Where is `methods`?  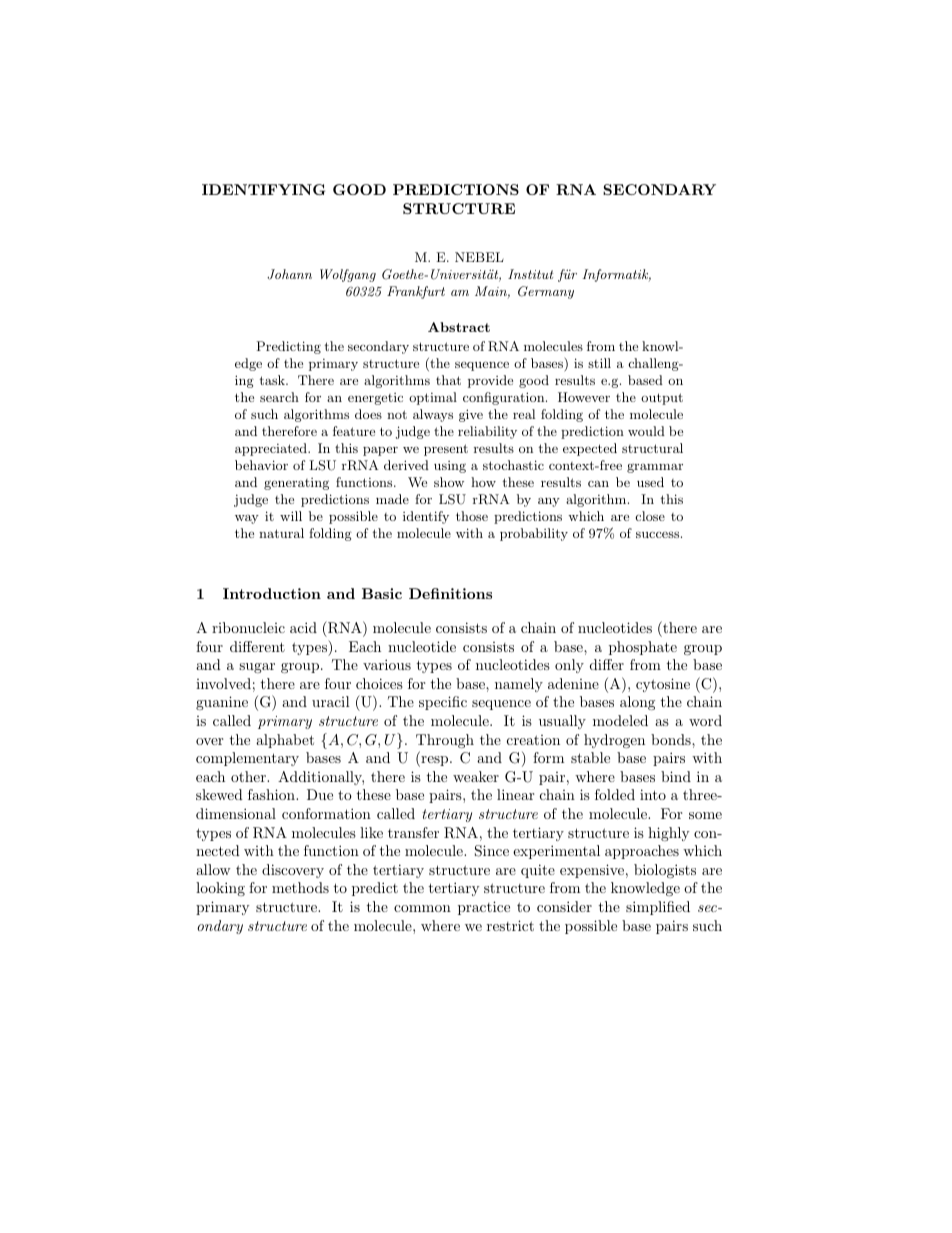
methods is located at coordinates (300, 887).
